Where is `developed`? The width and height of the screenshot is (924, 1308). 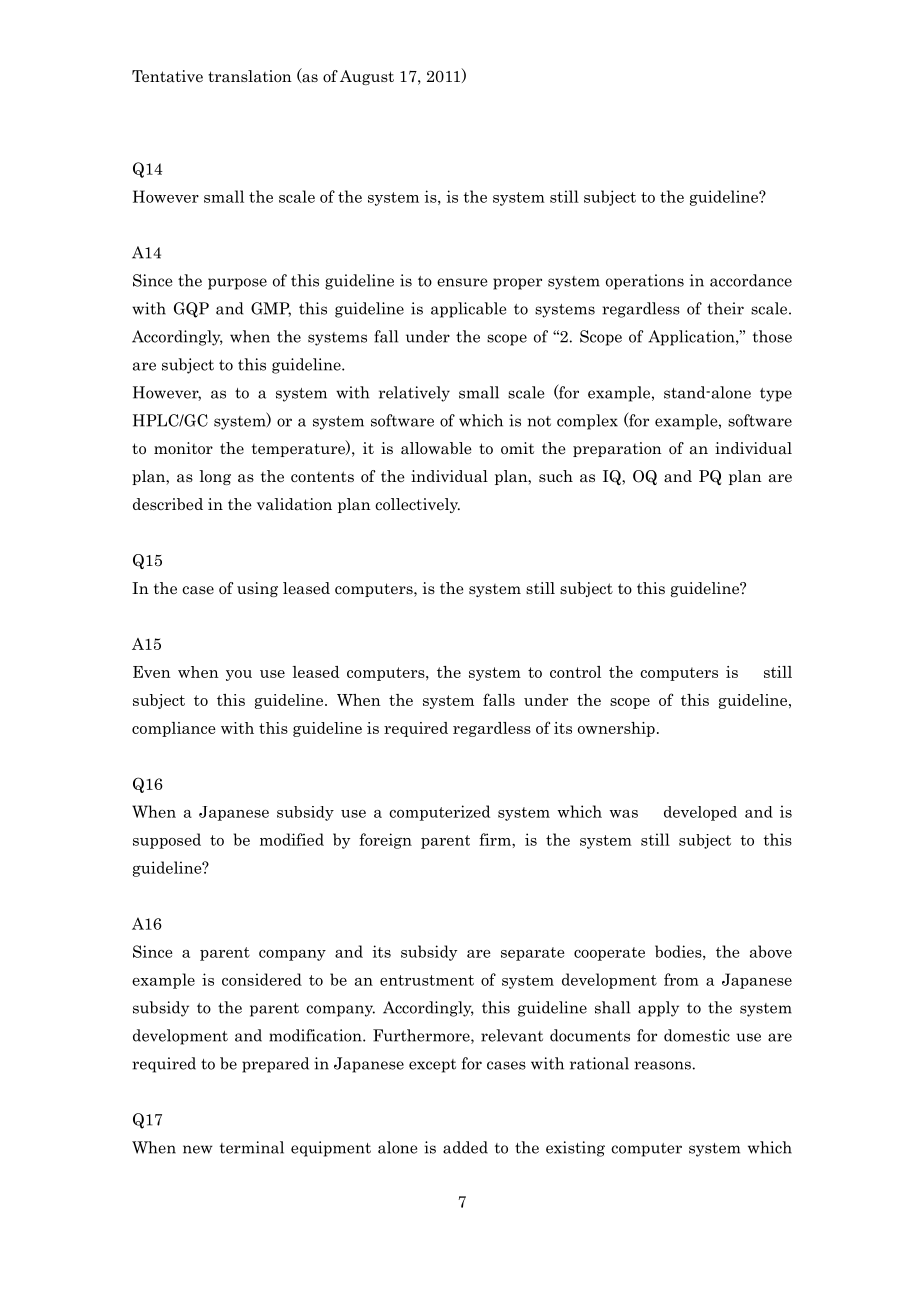
developed is located at coordinates (700, 813).
